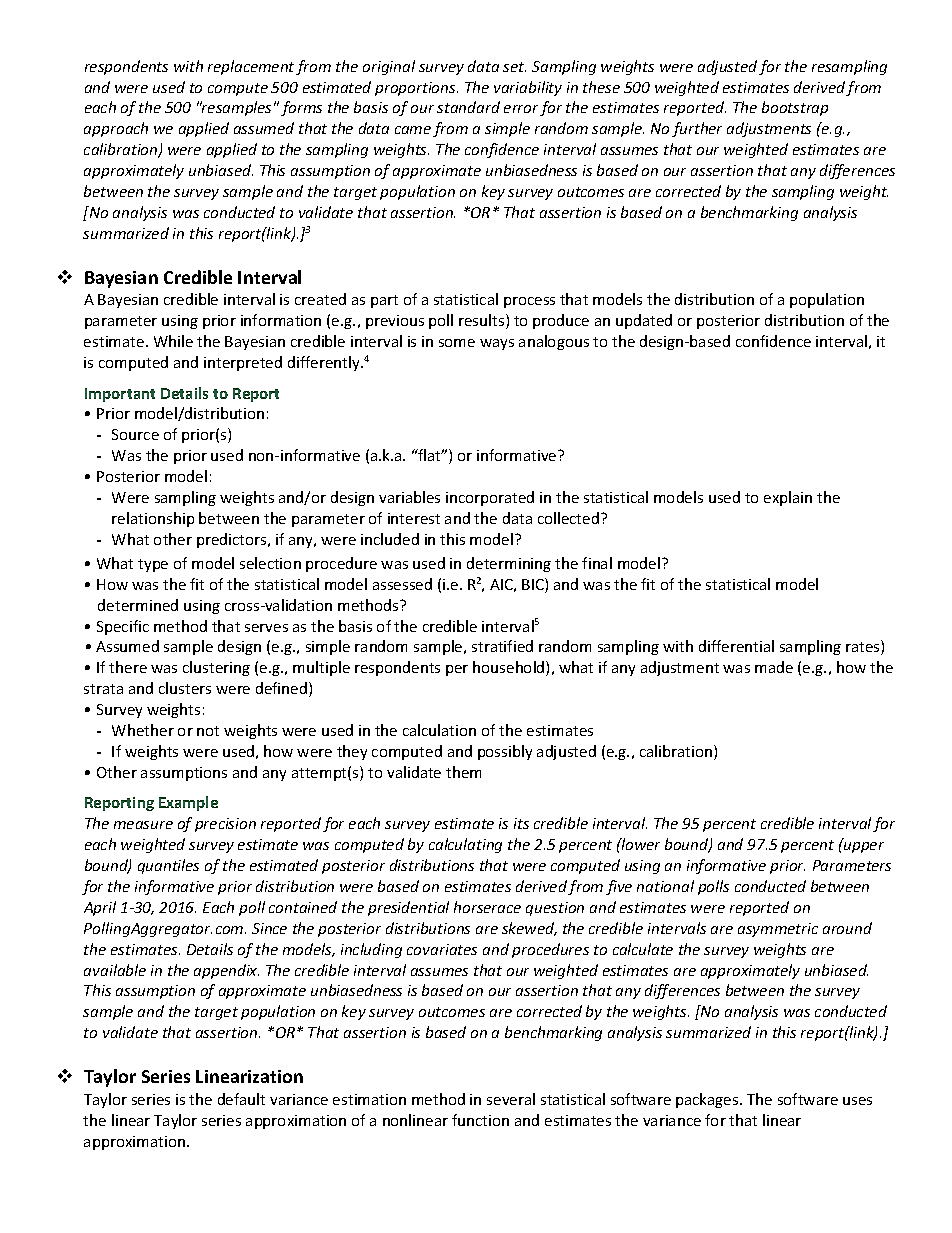 This image has width=952, height=1233. I want to click on default, so click(241, 1099).
